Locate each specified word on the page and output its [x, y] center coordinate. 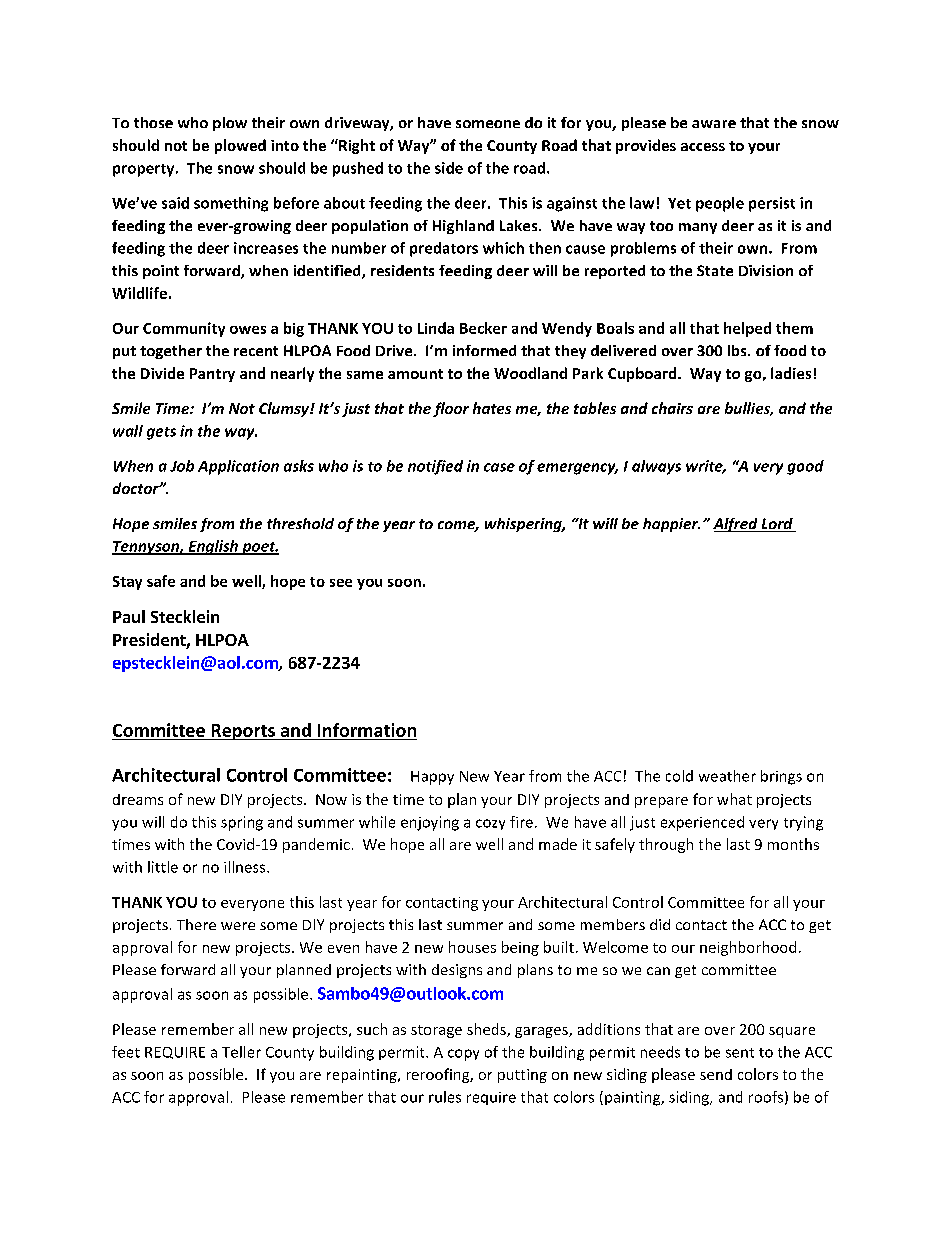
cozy [490, 824]
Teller [241, 1052]
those [153, 122]
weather [727, 776]
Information [367, 730]
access [703, 147]
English [213, 547]
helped [747, 329]
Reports [243, 732]
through [666, 845]
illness [246, 867]
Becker [483, 328]
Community [184, 329]
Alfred [736, 525]
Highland [463, 227]
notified [435, 467]
